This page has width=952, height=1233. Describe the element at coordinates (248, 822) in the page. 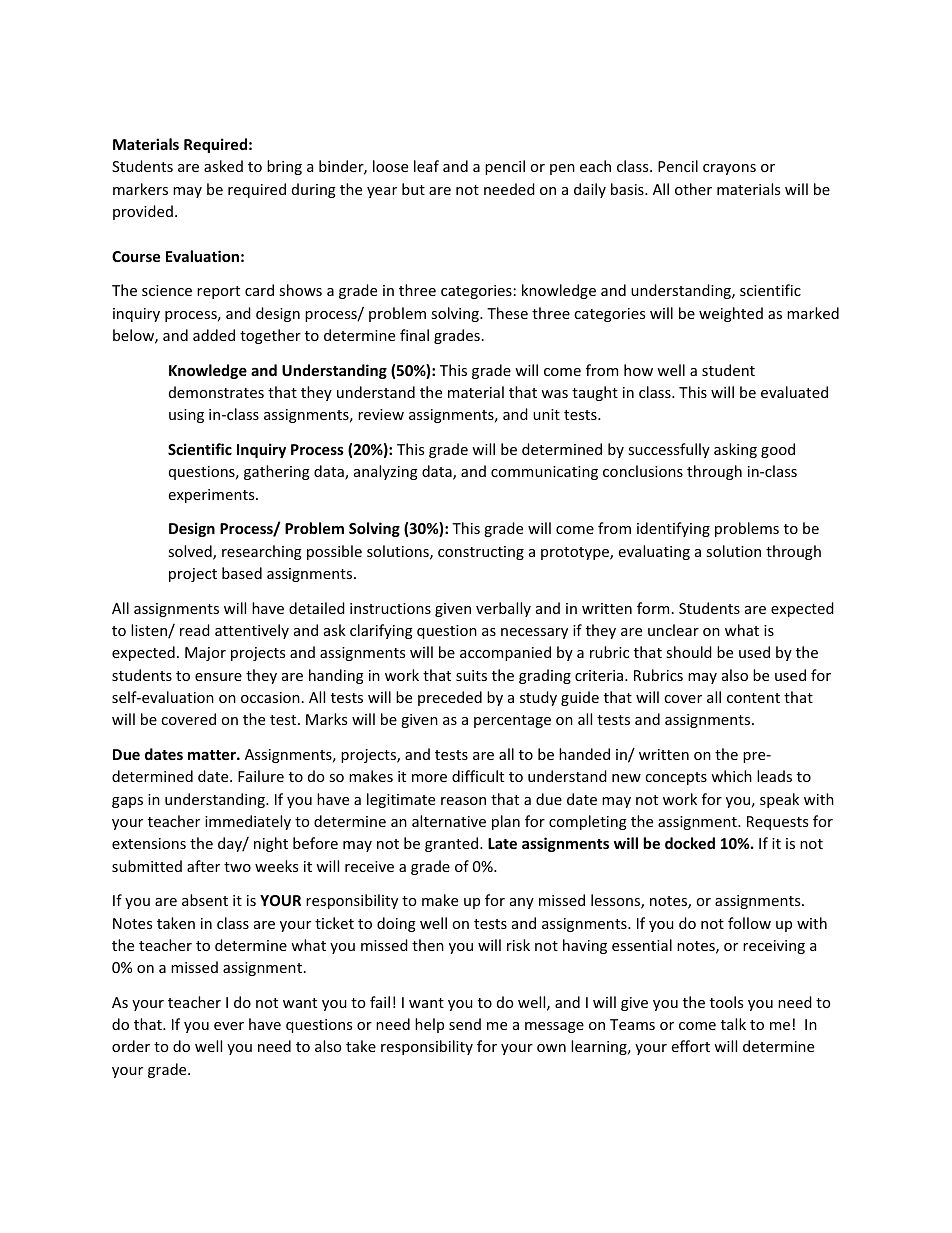

I see `immediately` at that location.
